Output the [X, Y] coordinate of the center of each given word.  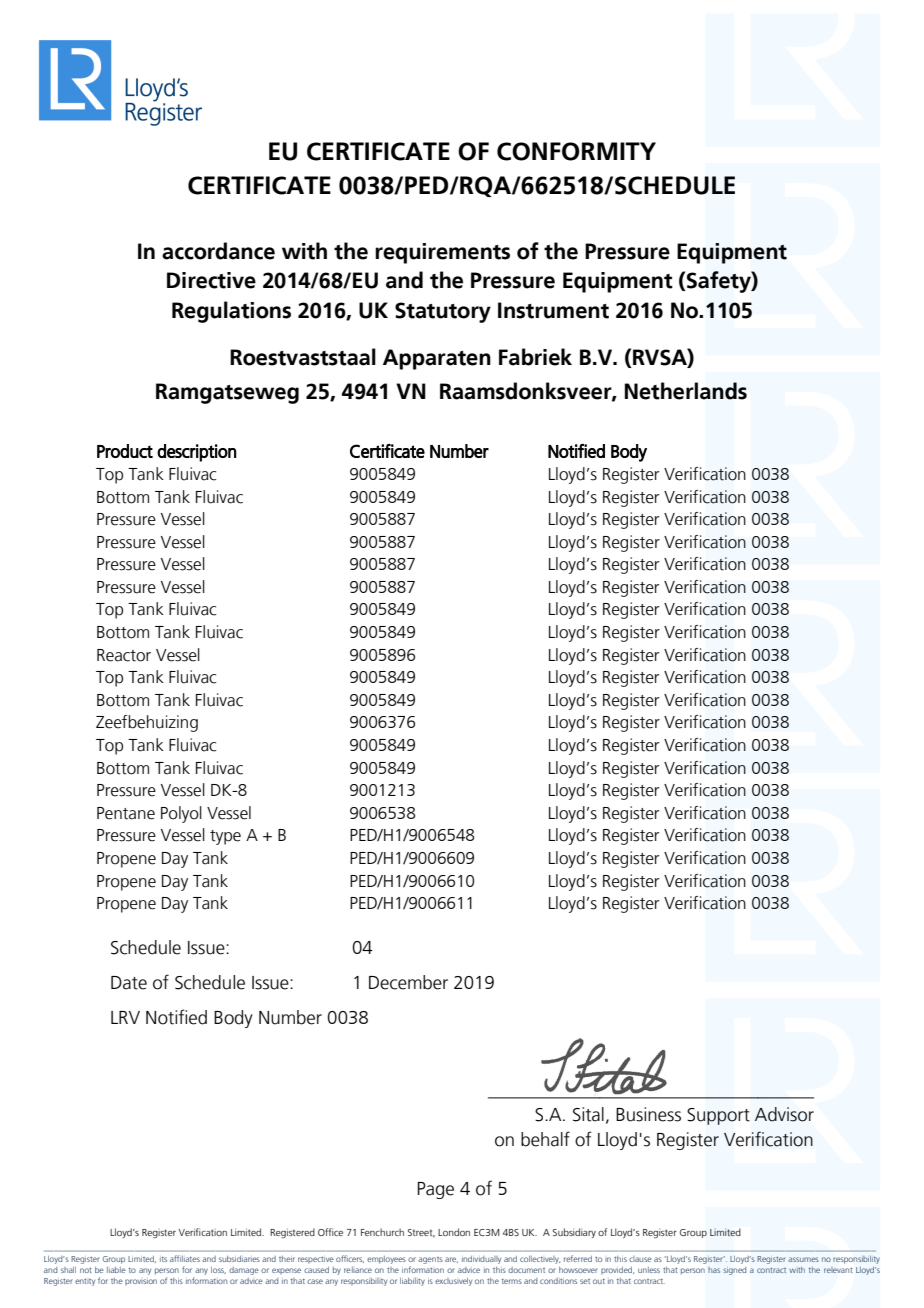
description [196, 453]
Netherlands [686, 391]
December [408, 982]
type [225, 837]
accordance [218, 251]
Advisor [784, 1114]
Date [129, 983]
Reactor [124, 655]
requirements [442, 253]
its [163, 1259]
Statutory [443, 312]
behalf [545, 1139]
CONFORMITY [576, 151]
